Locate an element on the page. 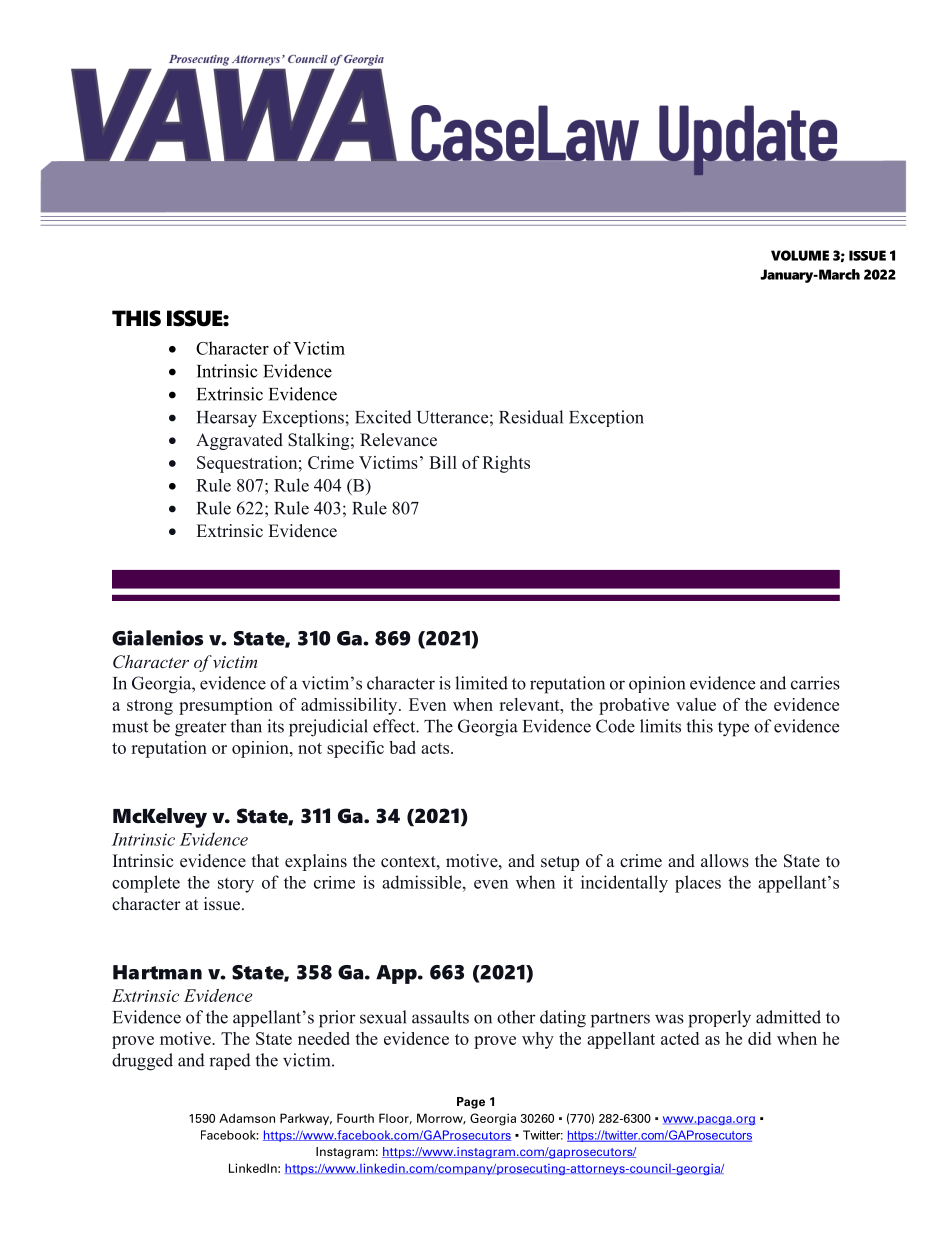  VOLUME is located at coordinates (800, 255).
